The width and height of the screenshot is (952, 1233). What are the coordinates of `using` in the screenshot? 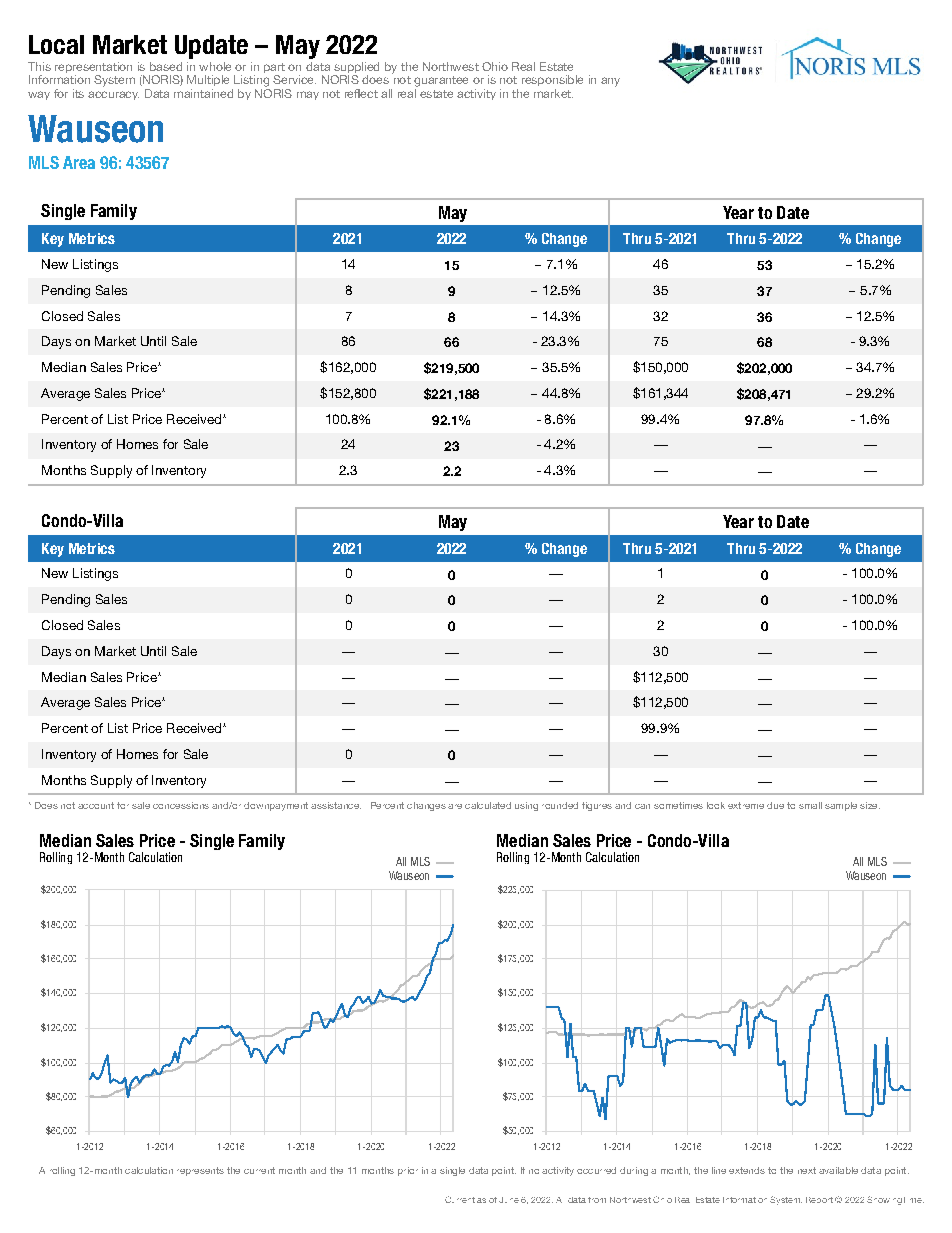 It's located at (526, 806).
